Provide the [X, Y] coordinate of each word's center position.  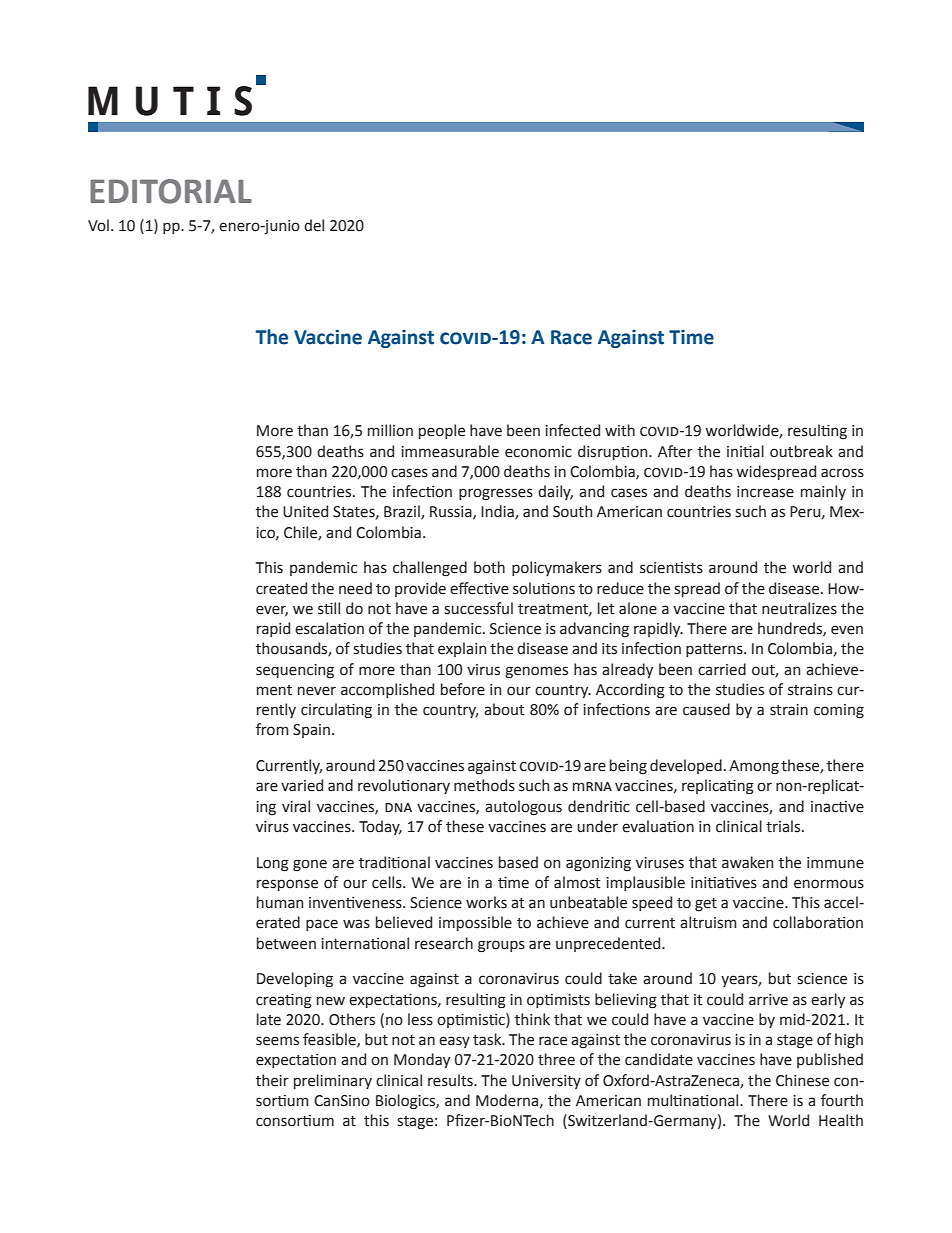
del [314, 225]
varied [302, 785]
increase [765, 492]
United [305, 511]
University [546, 1082]
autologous [523, 808]
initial [745, 451]
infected [572, 430]
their [272, 1080]
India [498, 512]
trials [784, 826]
